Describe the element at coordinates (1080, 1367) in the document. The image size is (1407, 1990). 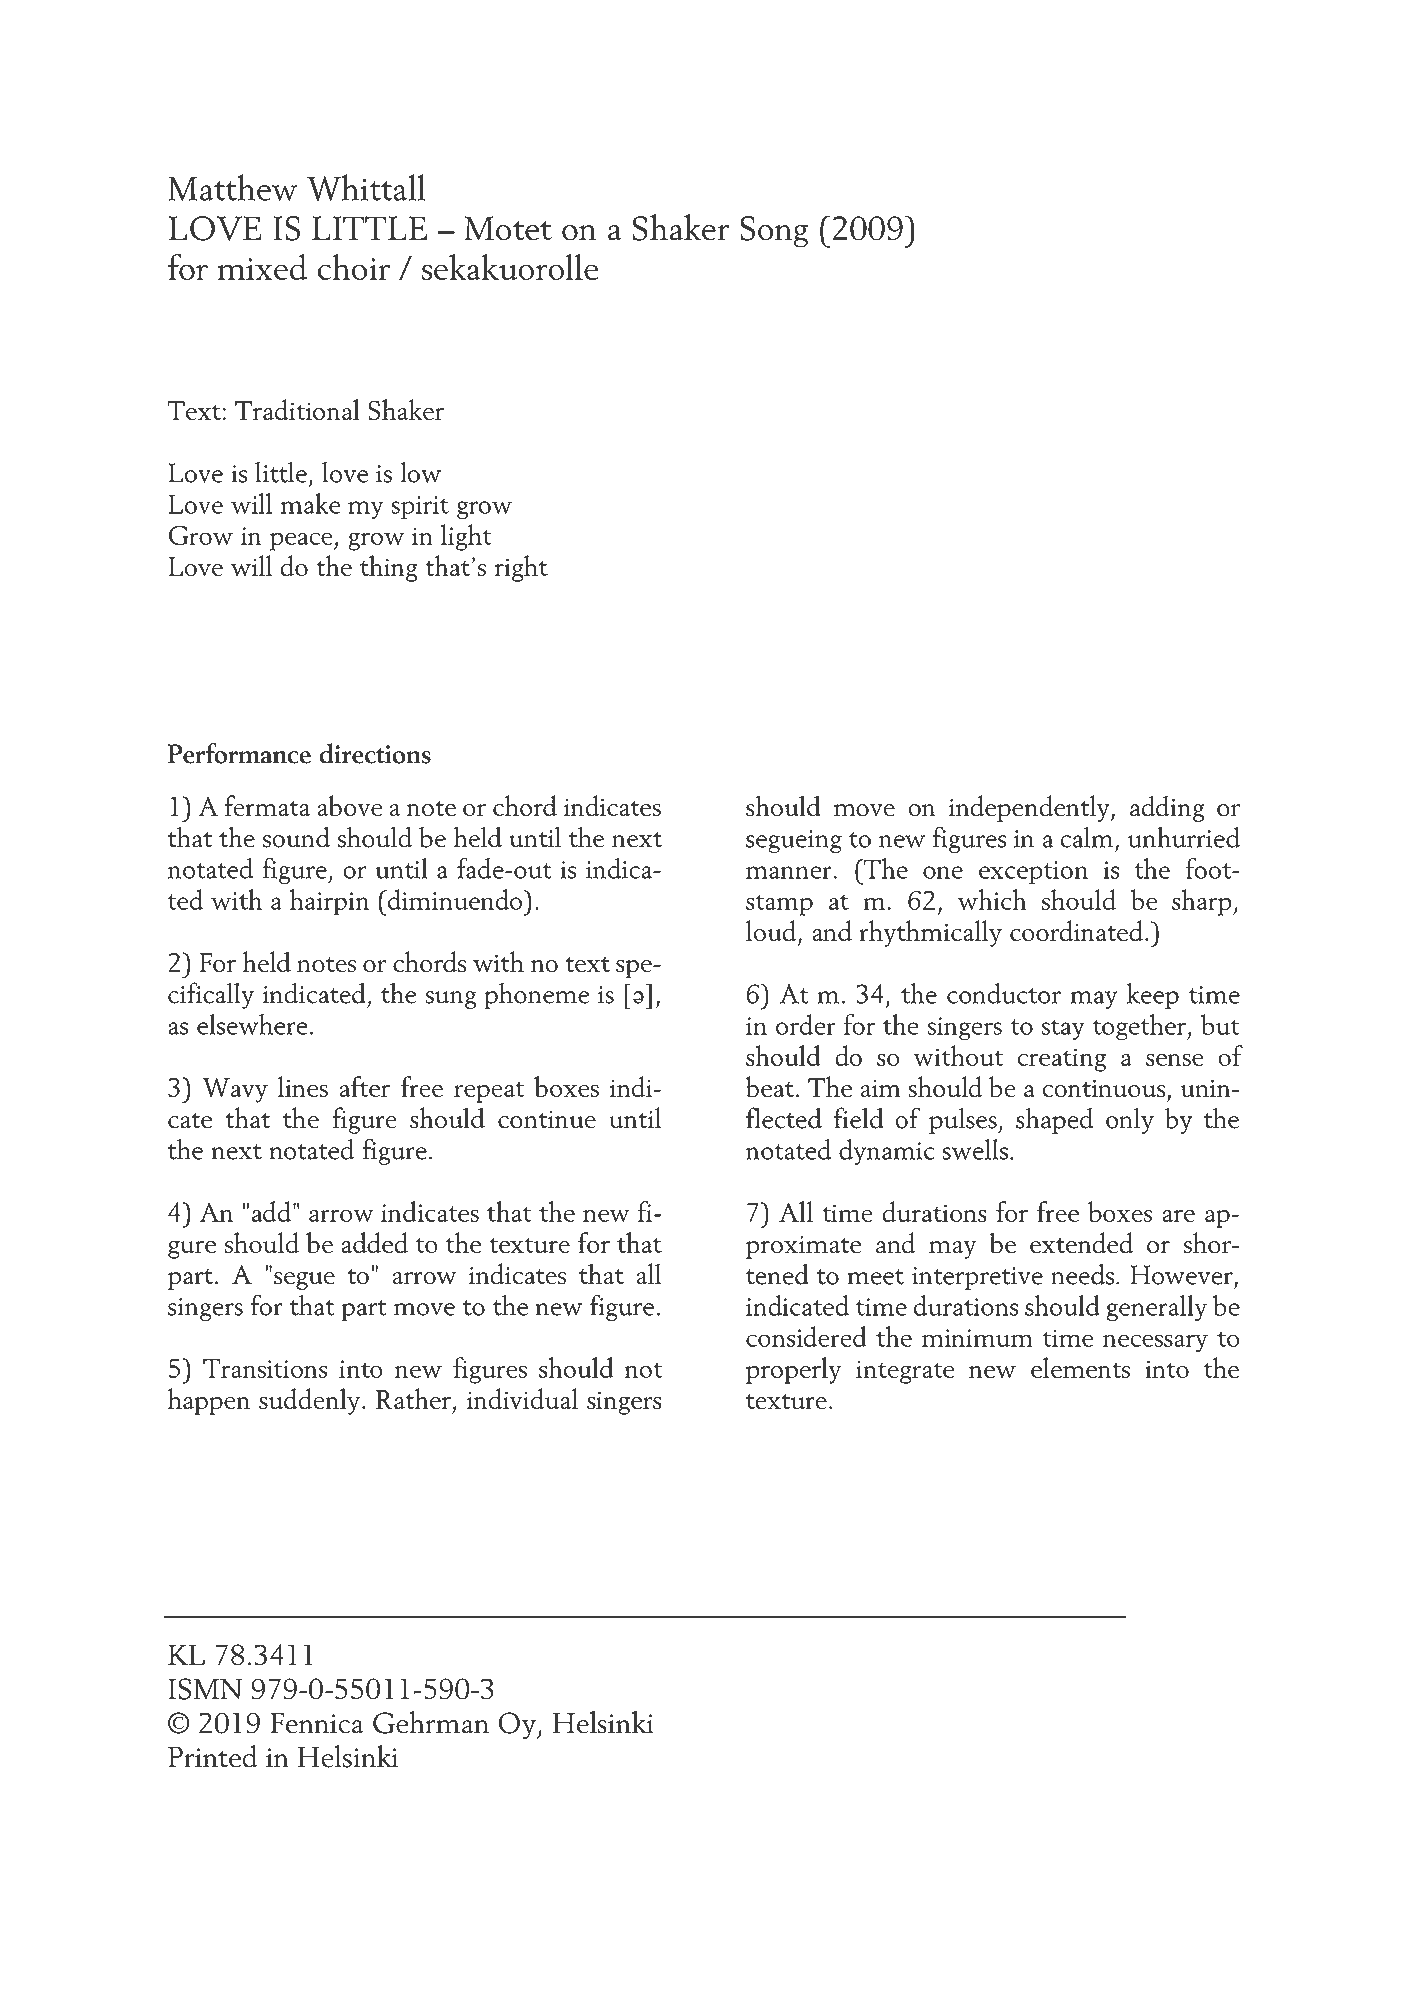
I see `elements` at that location.
